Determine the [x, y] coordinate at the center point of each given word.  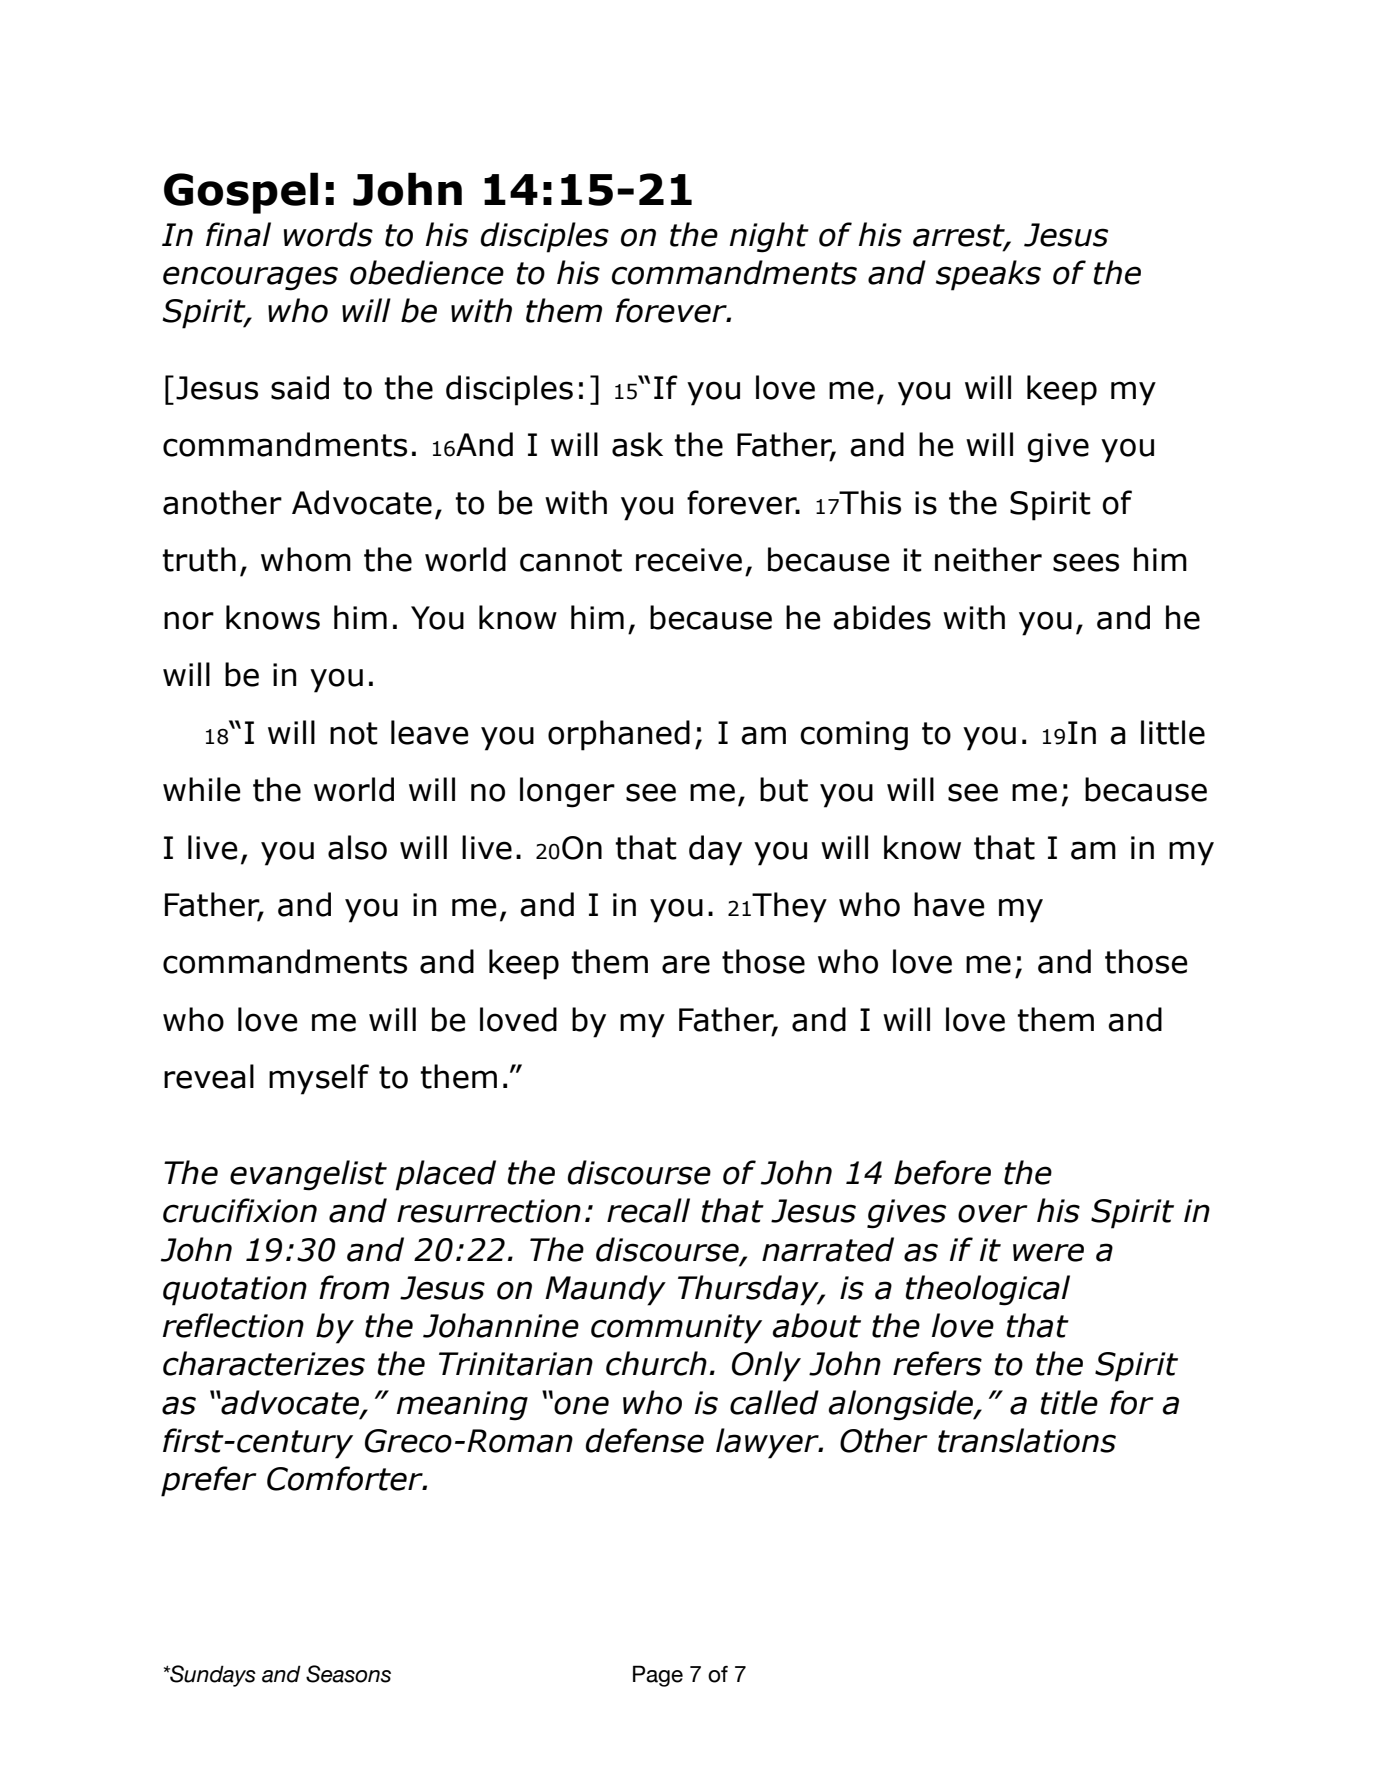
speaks [988, 275]
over [993, 1213]
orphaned [619, 735]
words [328, 234]
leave [430, 732]
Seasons [348, 1674]
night [769, 237]
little [1173, 732]
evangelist [308, 1175]
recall [648, 1210]
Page [658, 1676]
